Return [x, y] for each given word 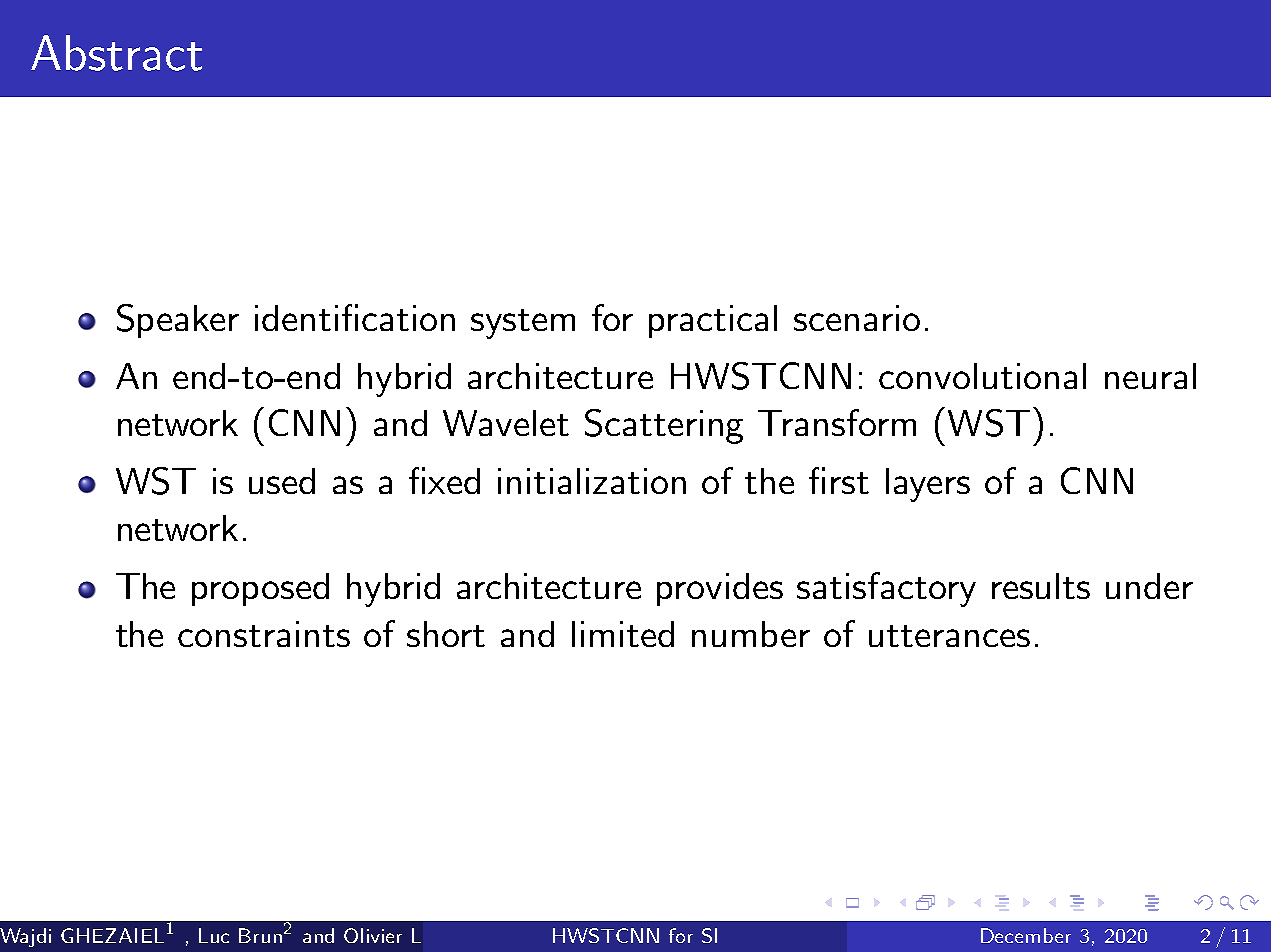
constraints [264, 634]
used [282, 481]
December [1026, 935]
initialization [592, 481]
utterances [949, 636]
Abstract [116, 53]
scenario [857, 318]
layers [928, 485]
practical [713, 321]
